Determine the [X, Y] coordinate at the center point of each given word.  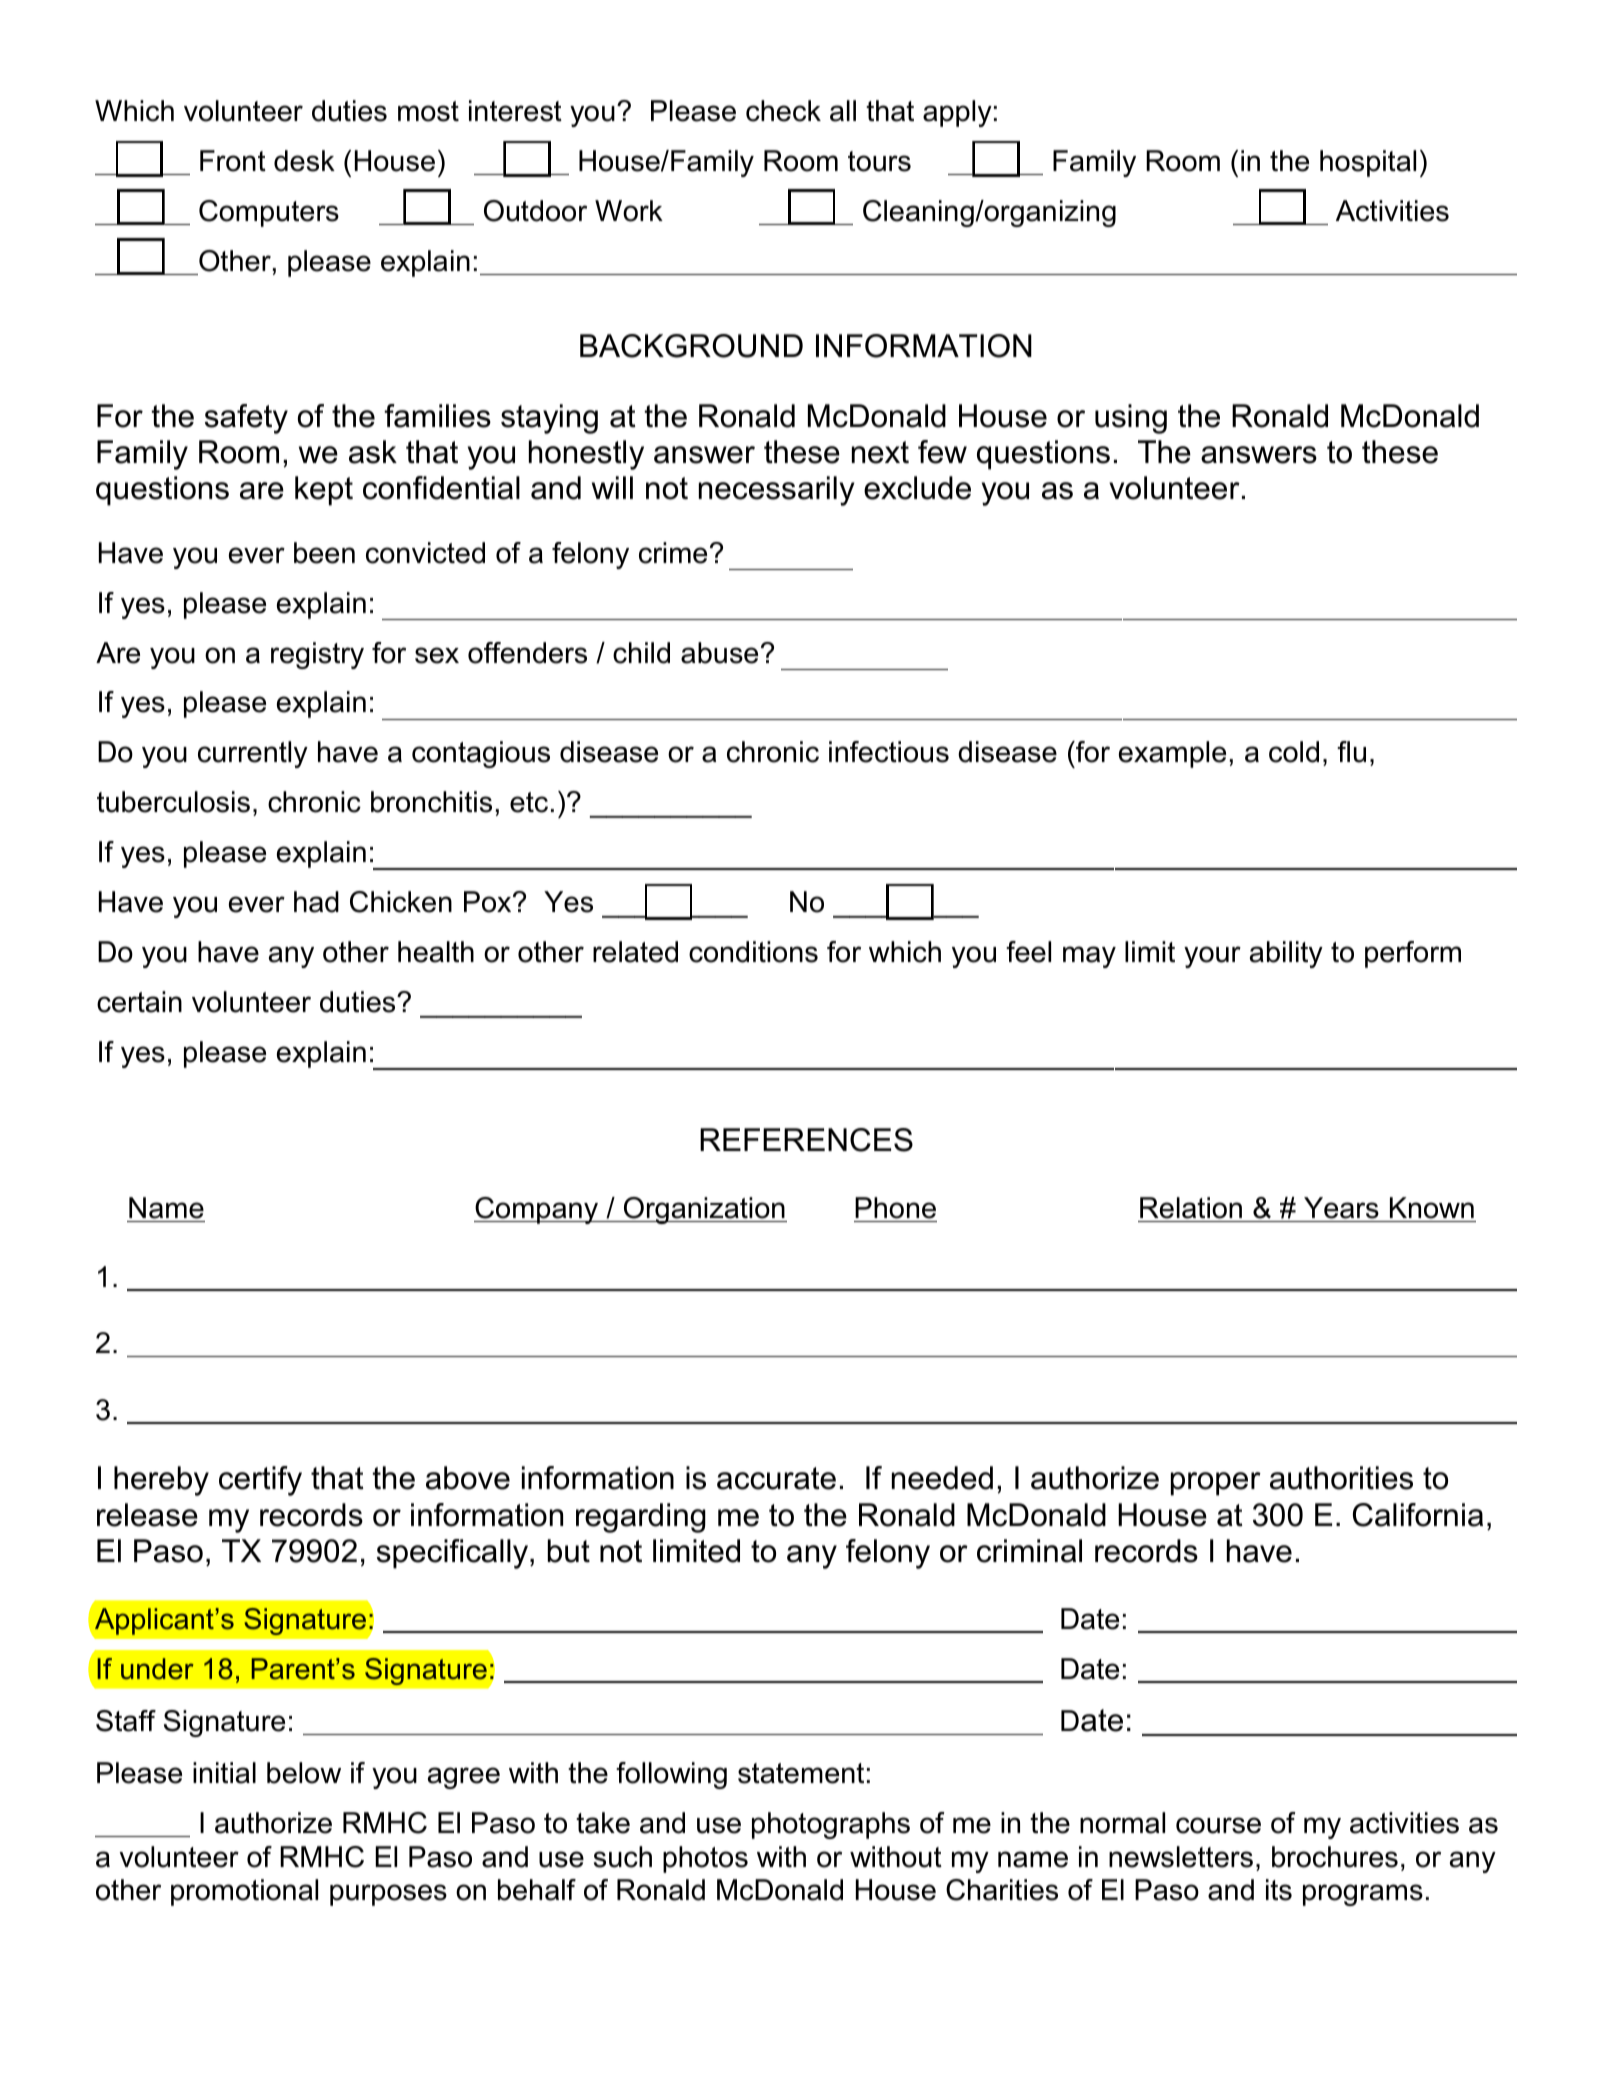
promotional [244, 1892]
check [783, 111]
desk [304, 161]
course [1218, 1825]
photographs [831, 1825]
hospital [1368, 163]
